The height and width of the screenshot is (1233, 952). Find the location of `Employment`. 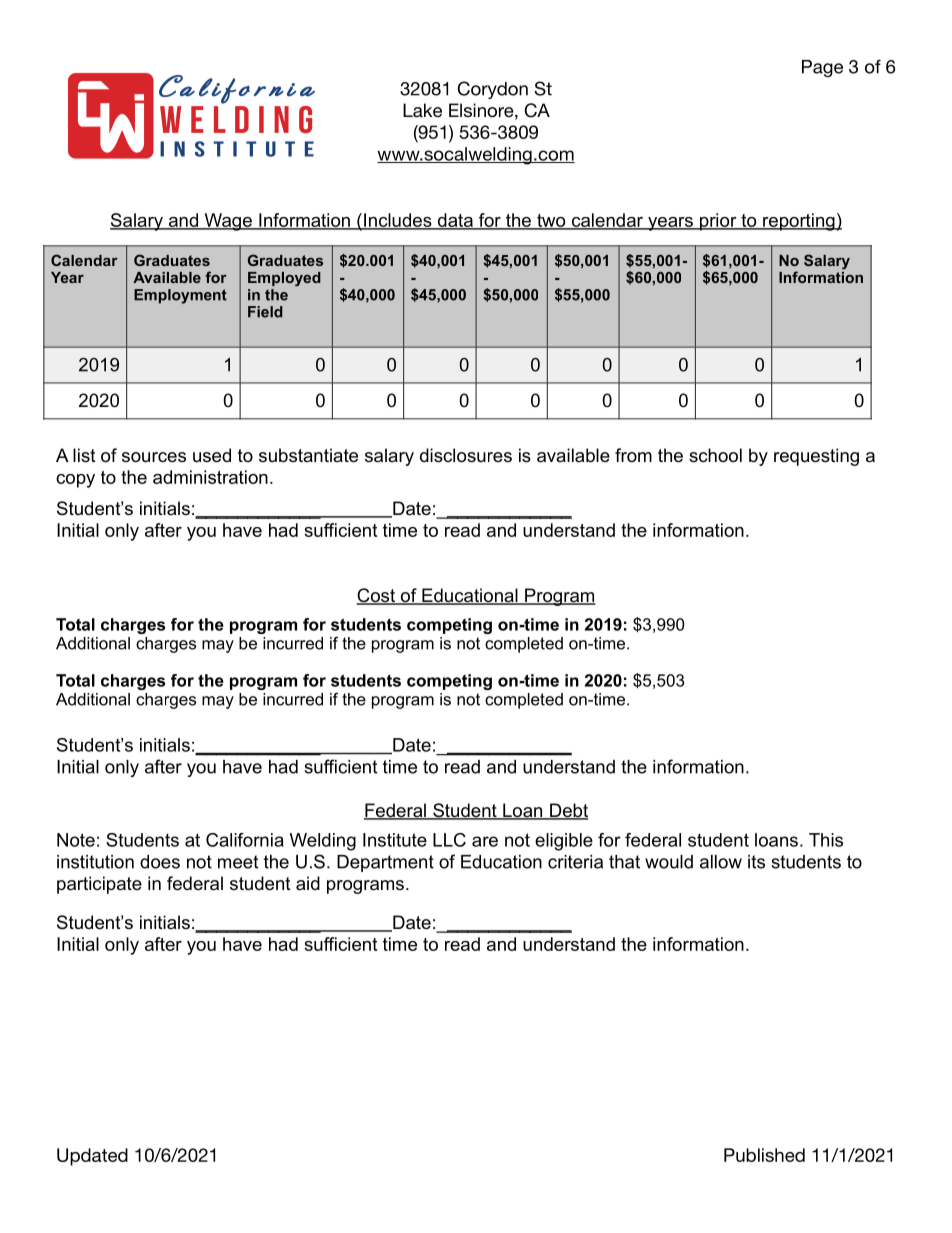

Employment is located at coordinates (180, 296).
